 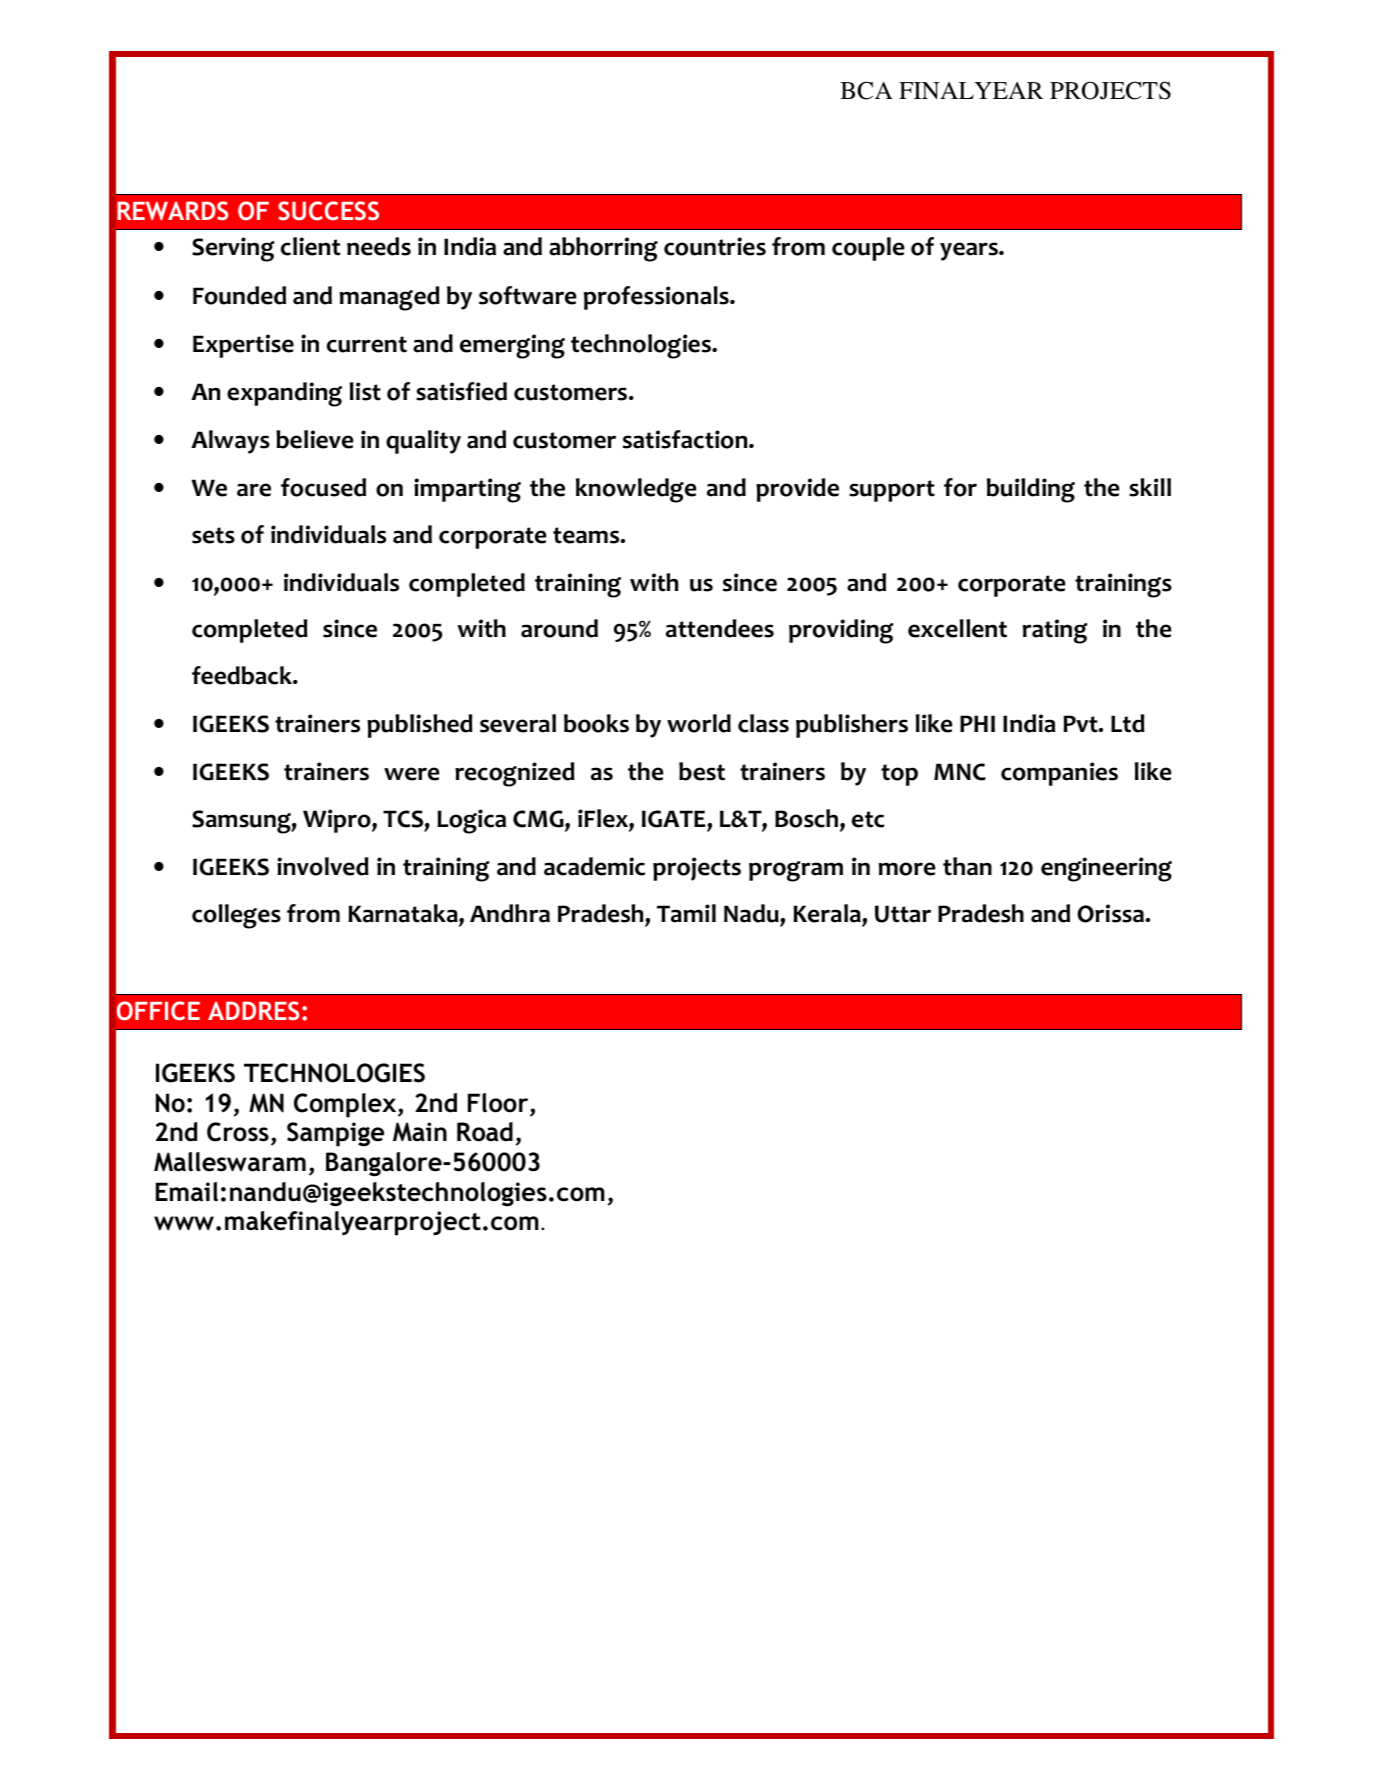 What do you see at coordinates (213, 535) in the document?
I see `sets` at bounding box center [213, 535].
